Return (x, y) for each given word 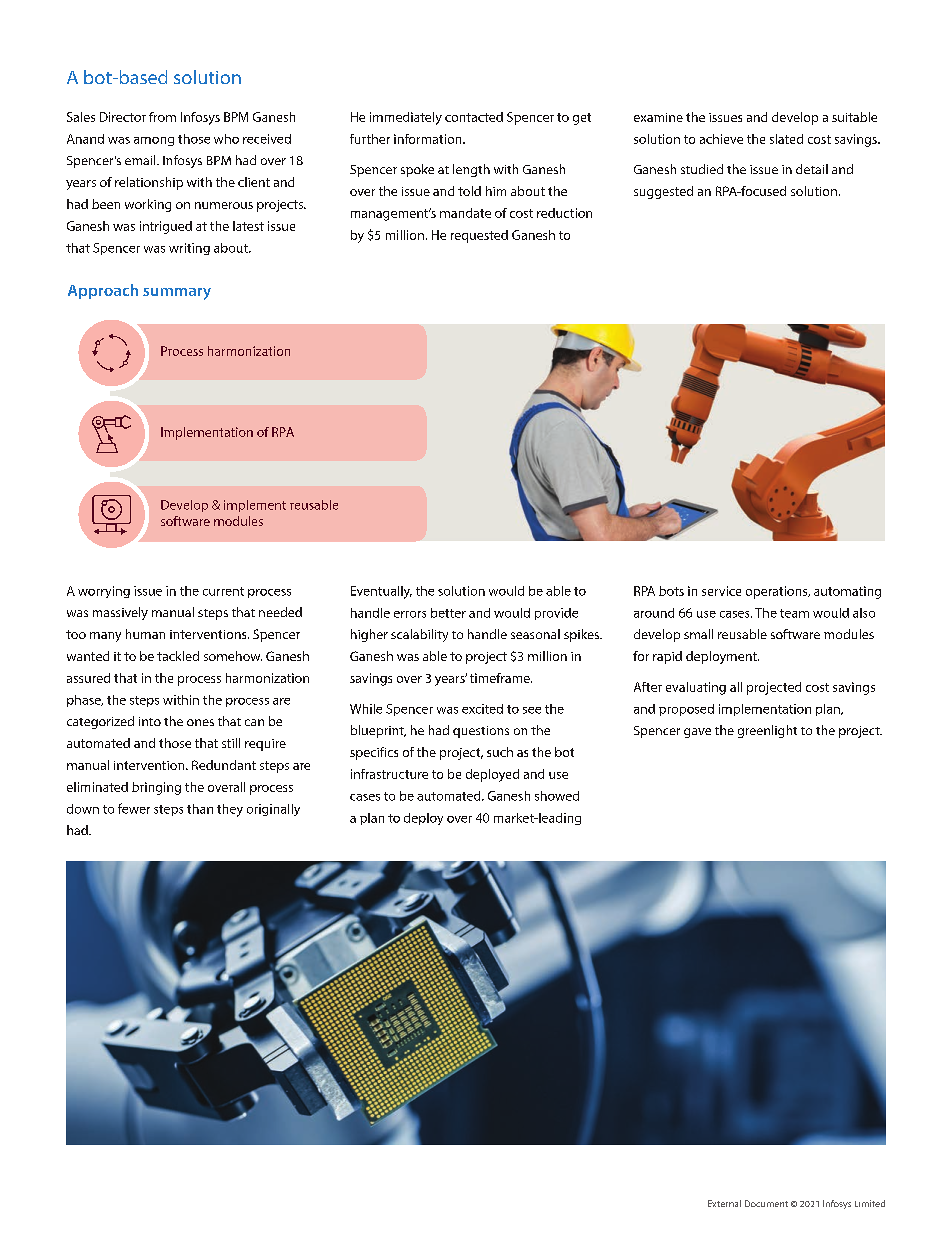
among (154, 141)
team (794, 613)
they (230, 810)
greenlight (767, 731)
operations (778, 592)
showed (557, 796)
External (724, 1203)
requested (479, 236)
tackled (178, 656)
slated (786, 139)
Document (766, 1203)
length (471, 170)
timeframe (501, 678)
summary (177, 294)
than (200, 809)
